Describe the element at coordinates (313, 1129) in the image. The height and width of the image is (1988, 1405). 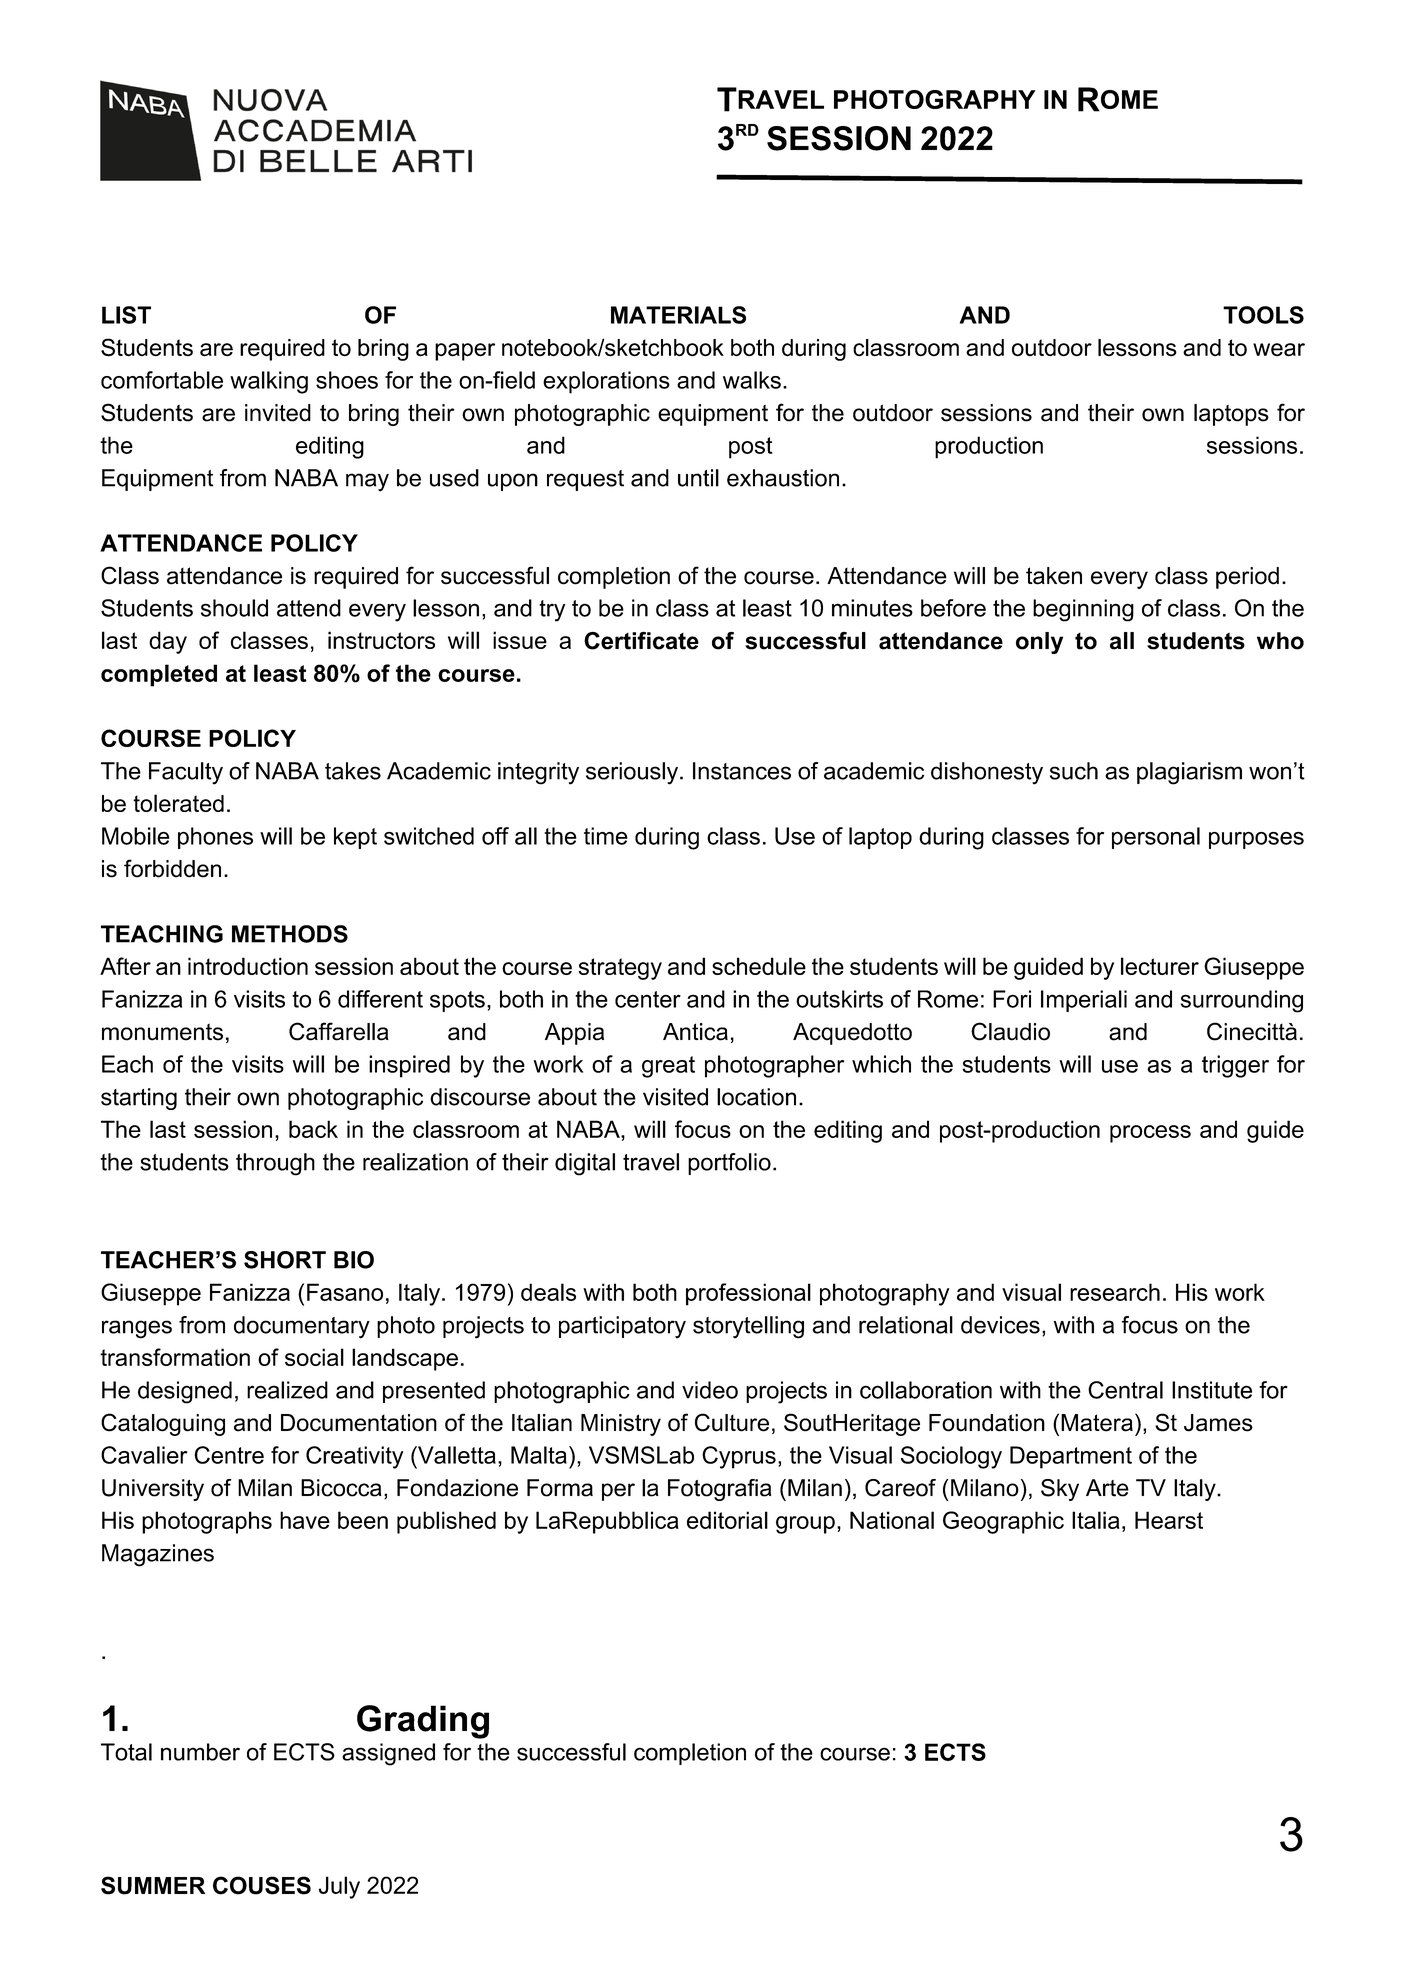
I see `back` at that location.
